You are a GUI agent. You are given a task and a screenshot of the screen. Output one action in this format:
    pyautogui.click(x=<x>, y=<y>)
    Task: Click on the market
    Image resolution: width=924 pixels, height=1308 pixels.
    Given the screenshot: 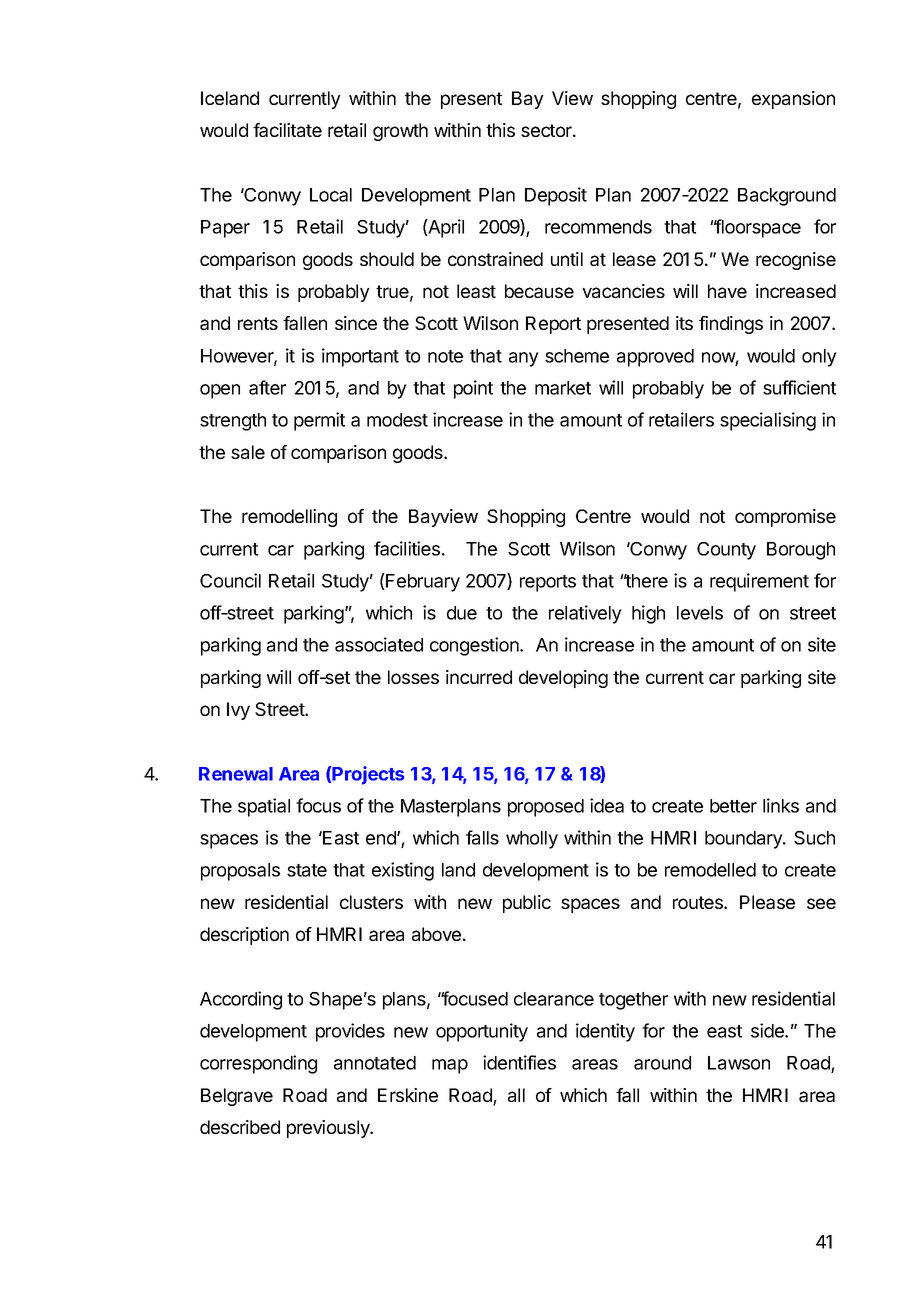 What is the action you would take?
    pyautogui.click(x=563, y=388)
